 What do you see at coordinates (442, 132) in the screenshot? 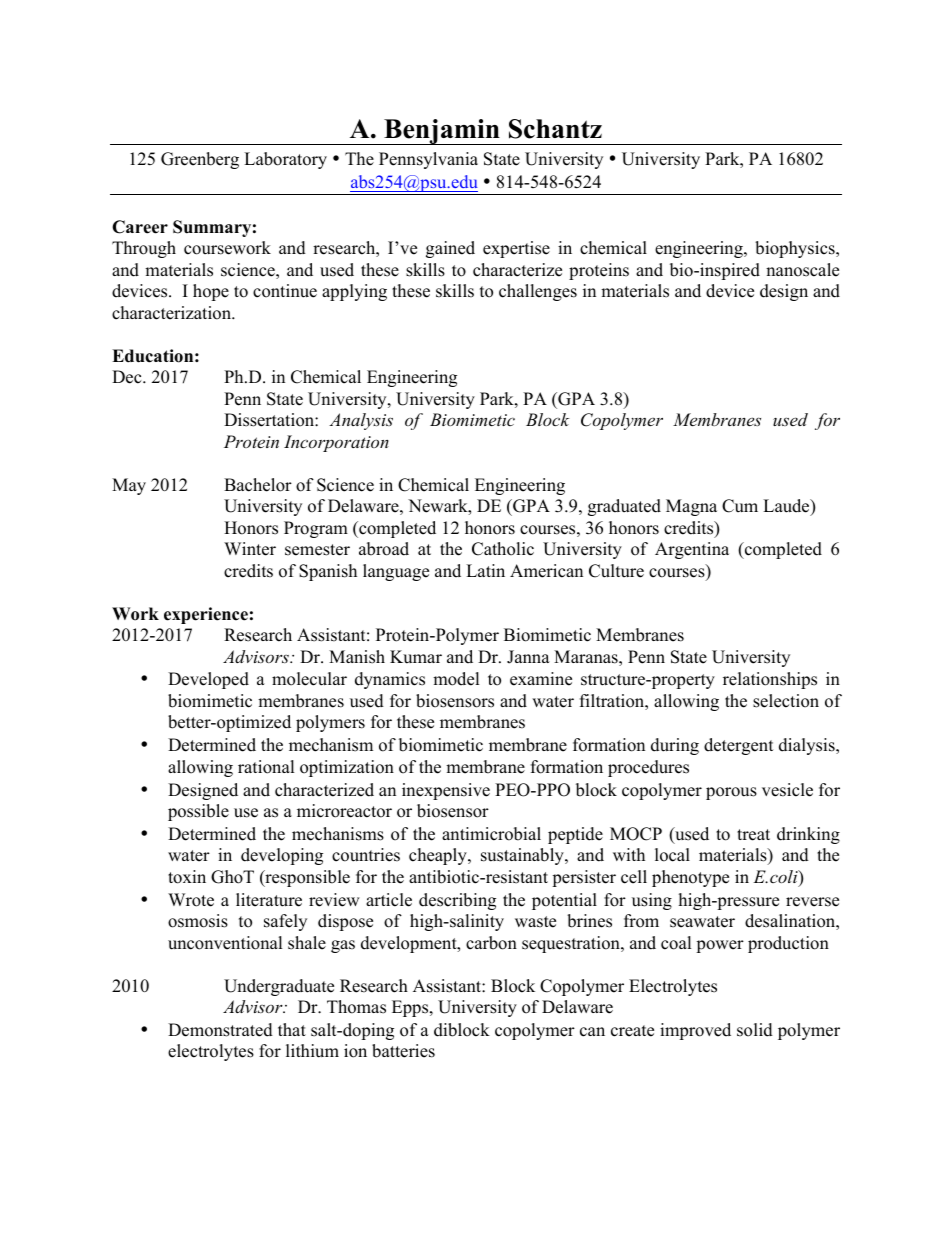
I see `Benjamin` at bounding box center [442, 132].
